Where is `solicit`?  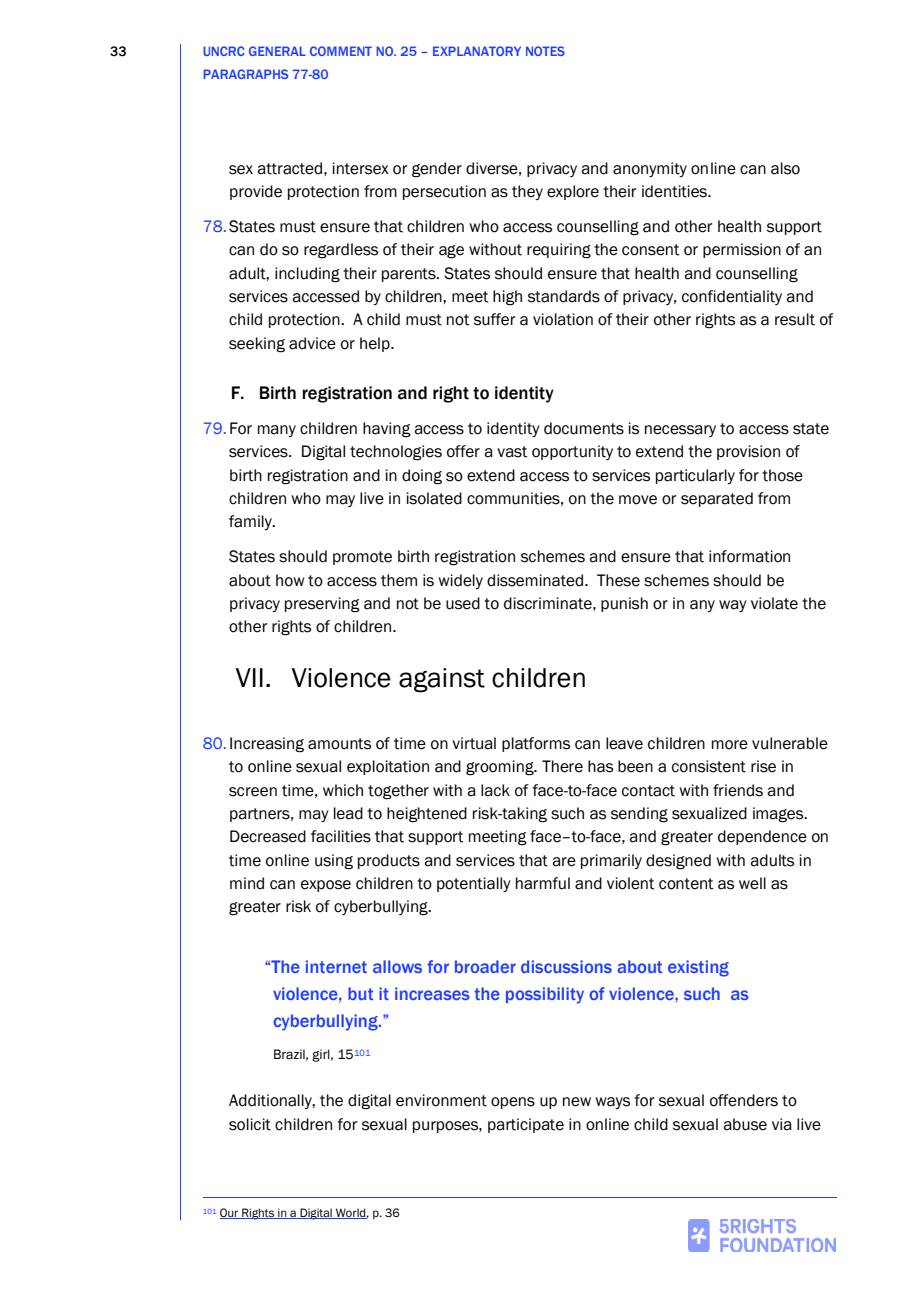
solicit is located at coordinates (250, 1124).
